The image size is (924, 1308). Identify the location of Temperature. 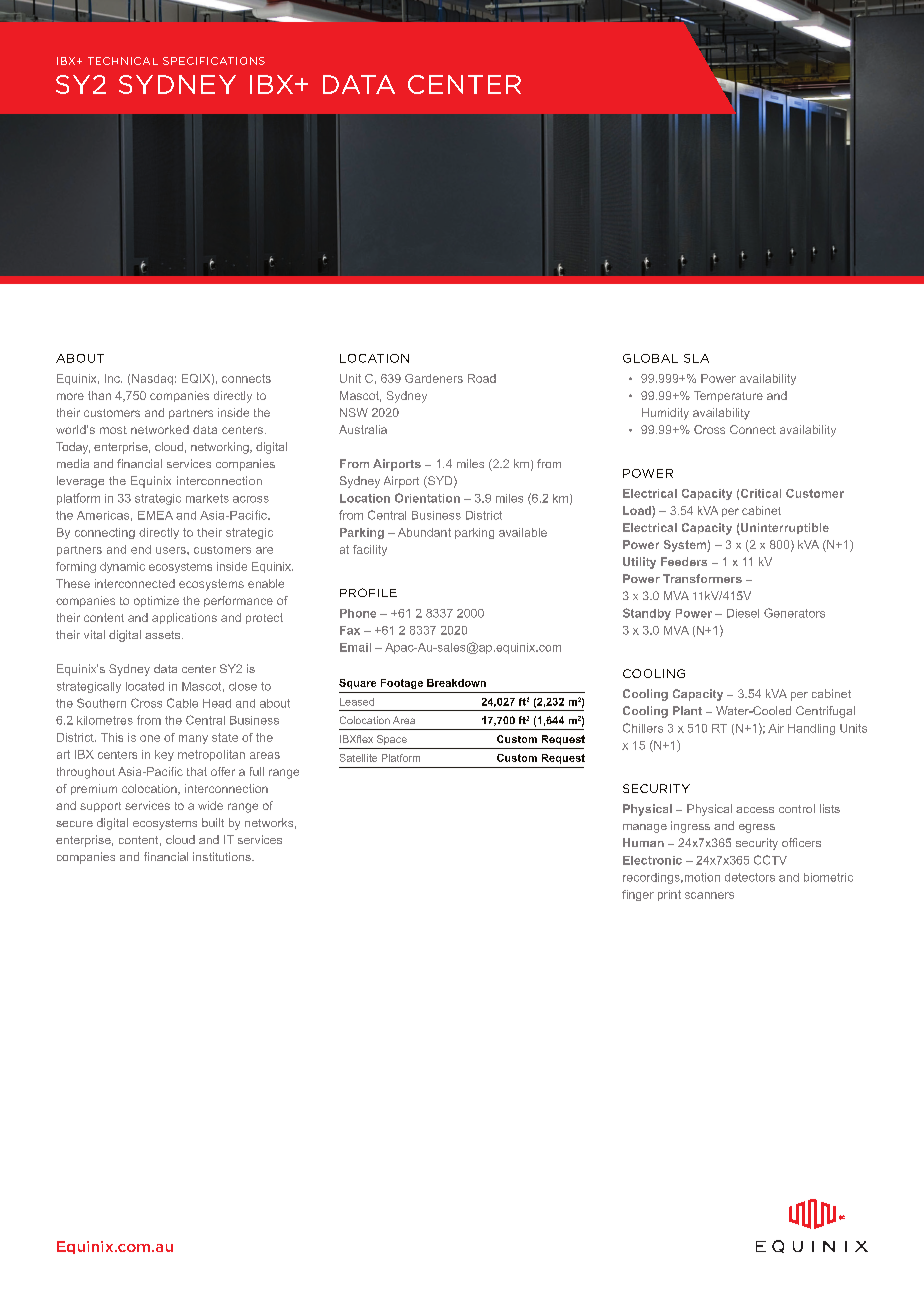
(728, 396).
